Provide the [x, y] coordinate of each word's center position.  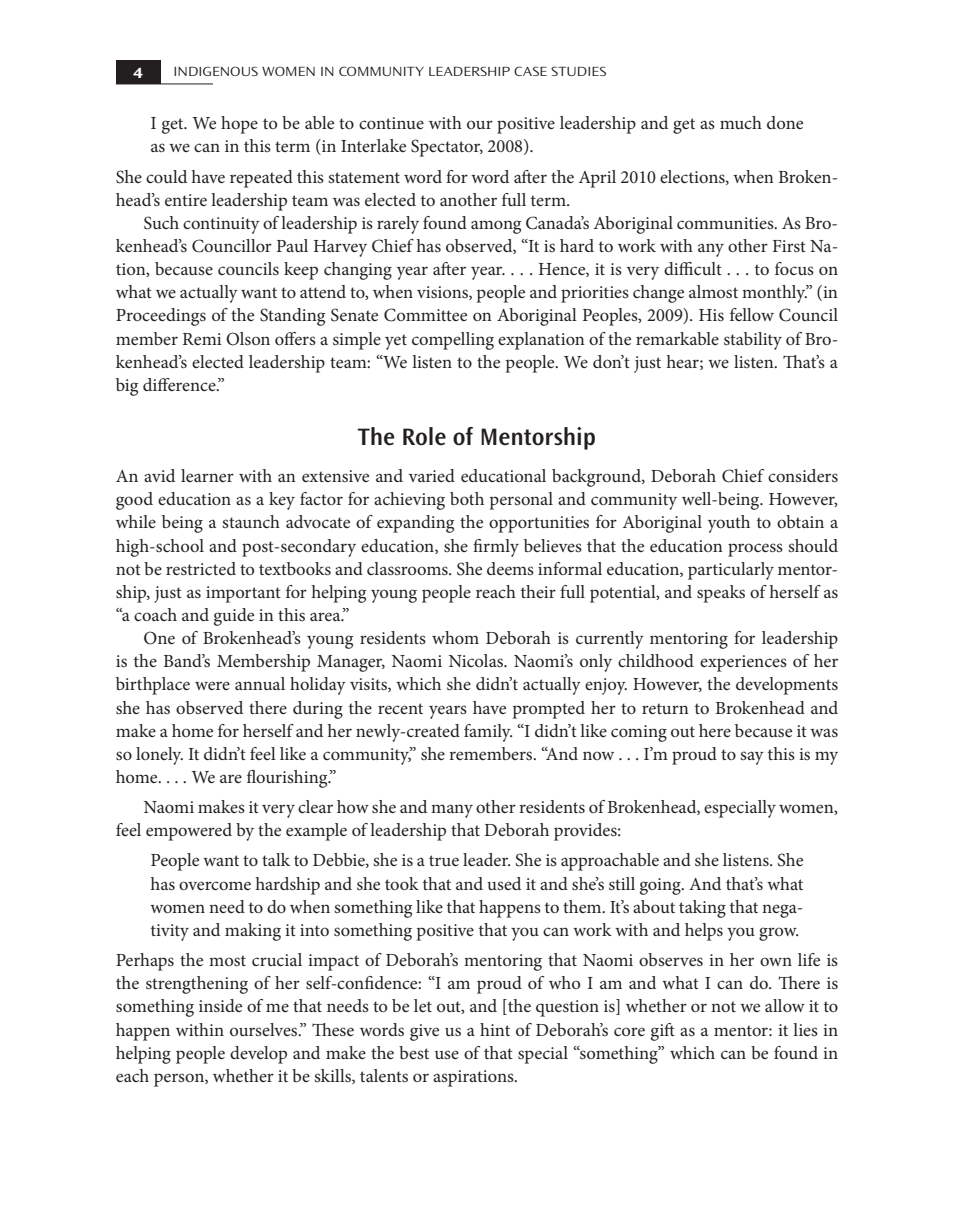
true [444, 860]
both [467, 498]
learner [207, 475]
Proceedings [161, 317]
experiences [743, 663]
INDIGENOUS [216, 71]
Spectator [447, 148]
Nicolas [477, 660]
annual [260, 683]
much [741, 122]
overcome [215, 885]
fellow [752, 314]
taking [702, 909]
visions [443, 293]
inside [220, 1005]
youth [729, 524]
